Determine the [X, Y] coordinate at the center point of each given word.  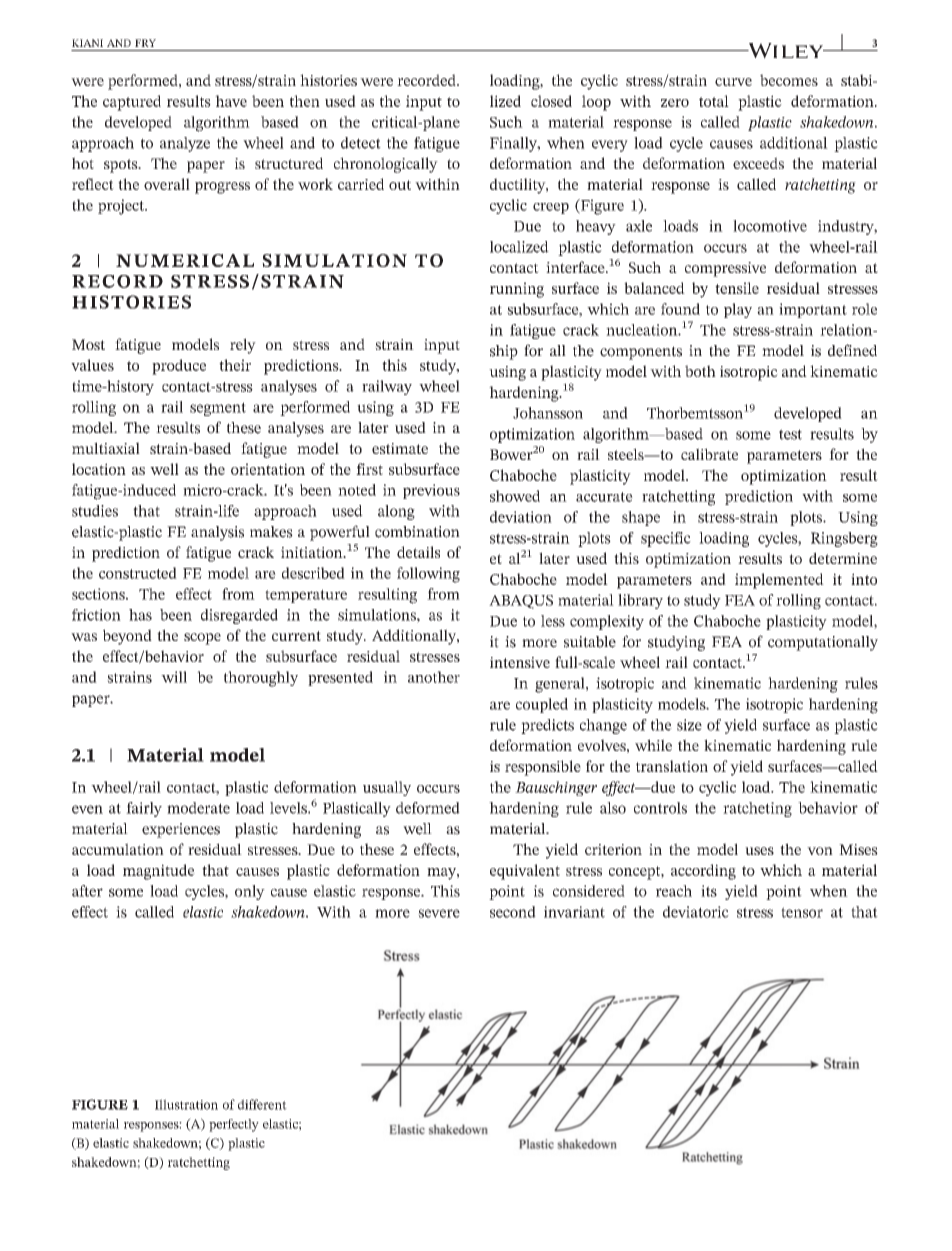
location [99, 469]
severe [439, 913]
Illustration [186, 1104]
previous [431, 491]
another [434, 677]
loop [596, 103]
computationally [823, 643]
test [790, 434]
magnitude [159, 872]
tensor [802, 912]
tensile [737, 288]
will [174, 677]
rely [243, 346]
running [517, 290]
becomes [789, 80]
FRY [145, 43]
